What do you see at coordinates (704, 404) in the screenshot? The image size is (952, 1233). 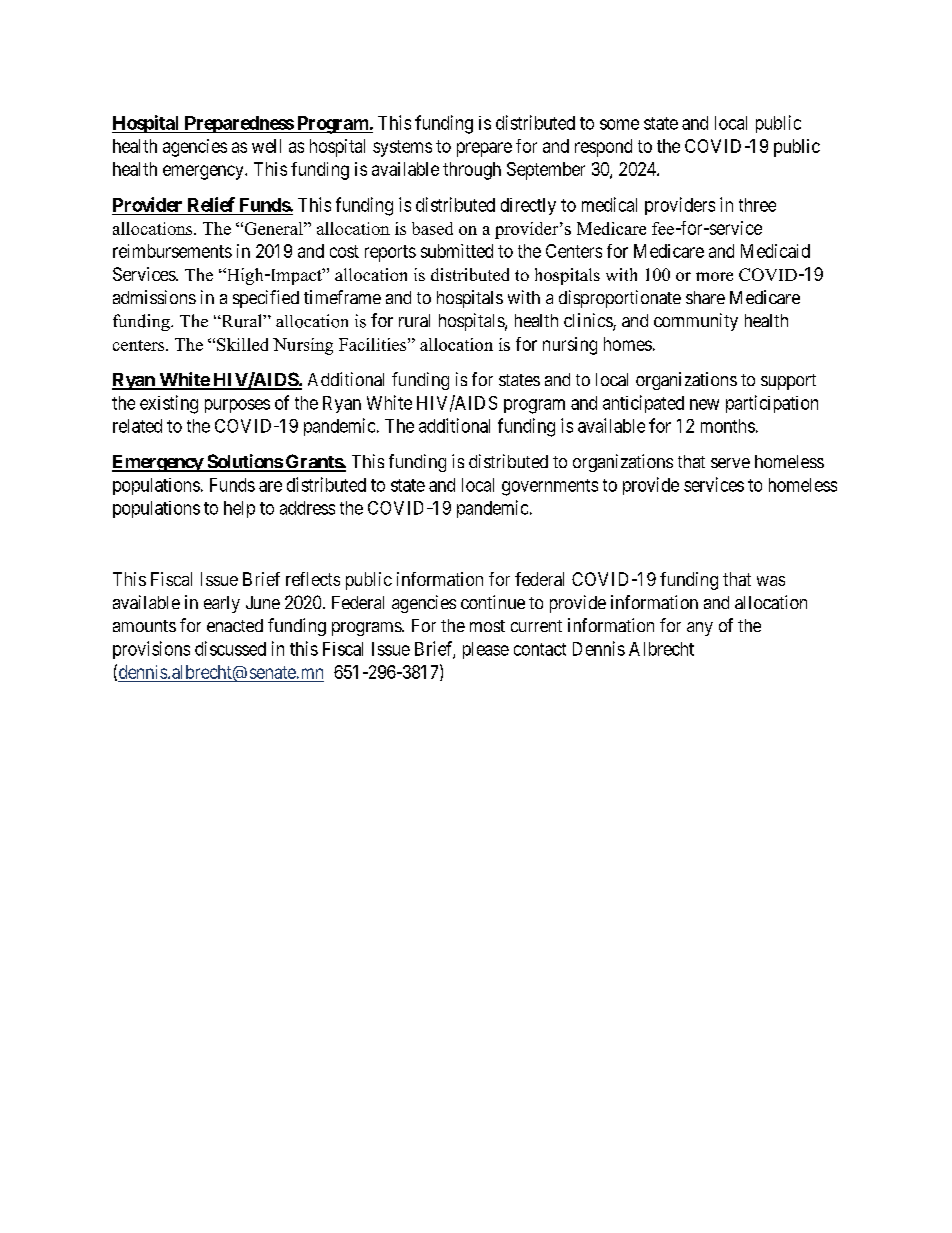 I see `new` at bounding box center [704, 404].
